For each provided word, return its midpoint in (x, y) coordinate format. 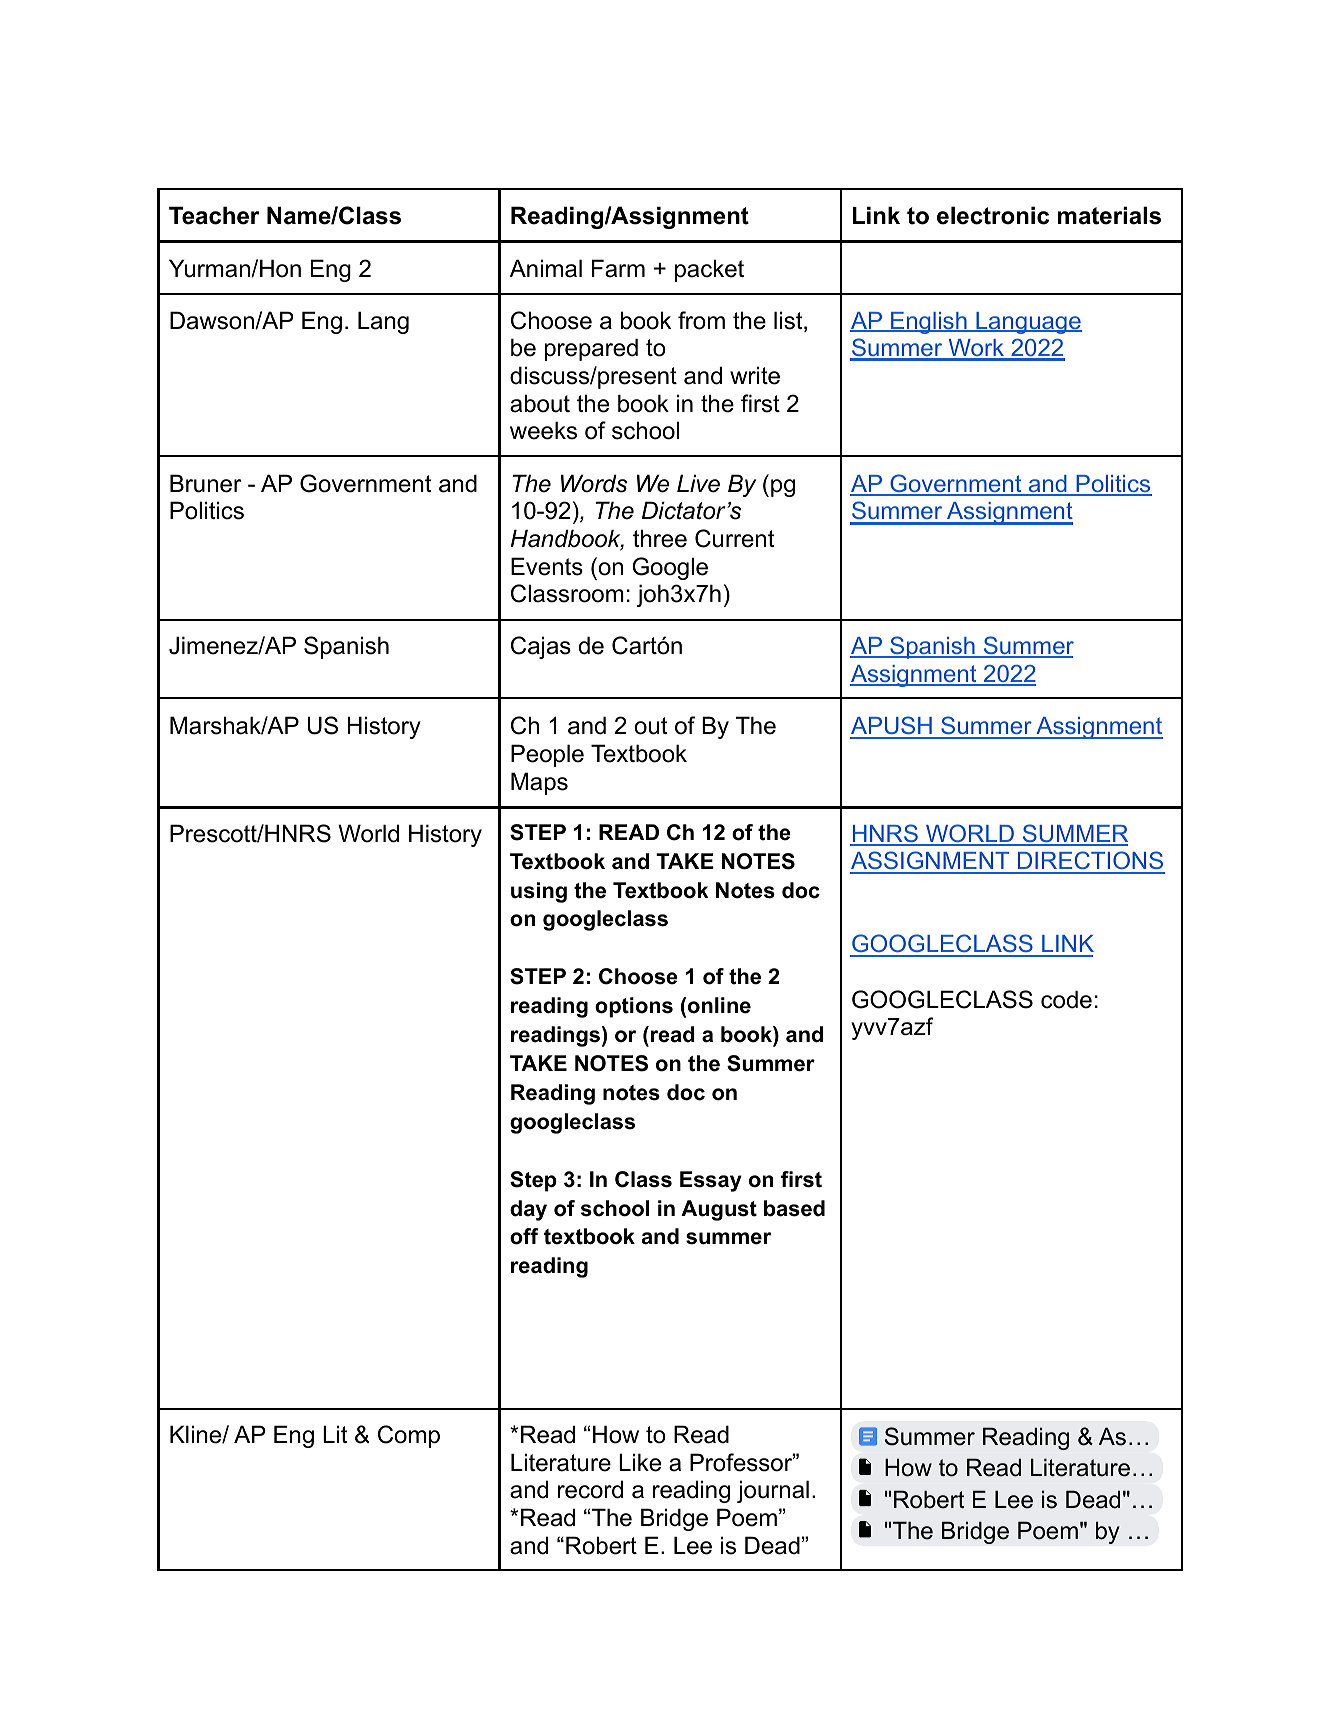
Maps (539, 783)
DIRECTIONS (1090, 862)
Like (640, 1462)
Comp (409, 1436)
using (539, 892)
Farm (618, 268)
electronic (993, 215)
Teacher (214, 215)
